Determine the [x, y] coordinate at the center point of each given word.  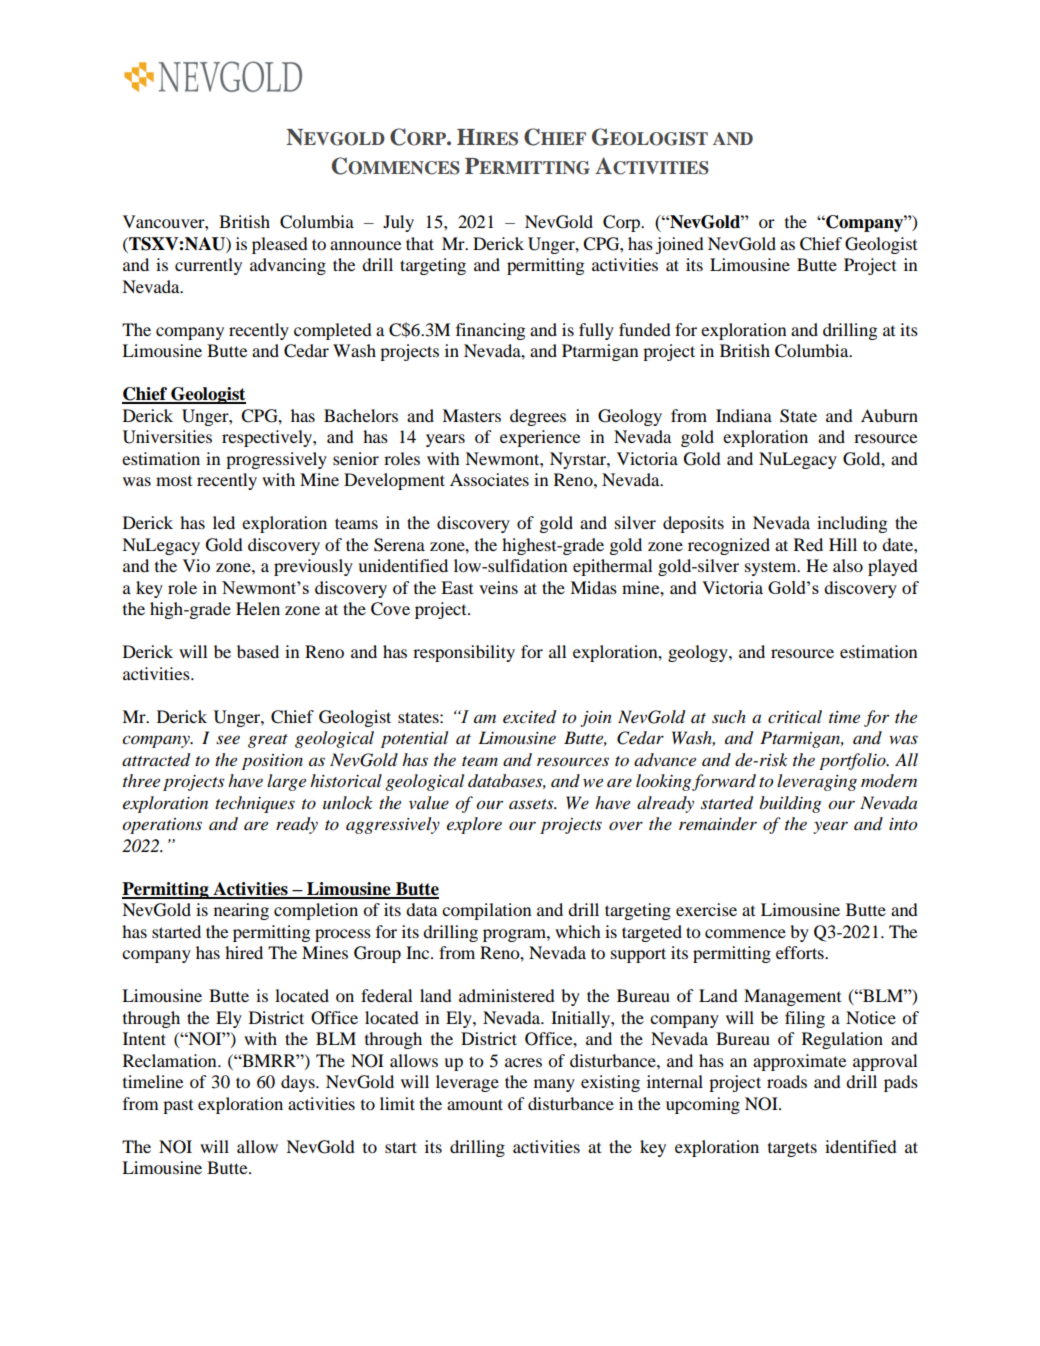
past [178, 1106]
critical [795, 716]
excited [529, 717]
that [420, 243]
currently [208, 266]
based [258, 651]
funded [645, 329]
